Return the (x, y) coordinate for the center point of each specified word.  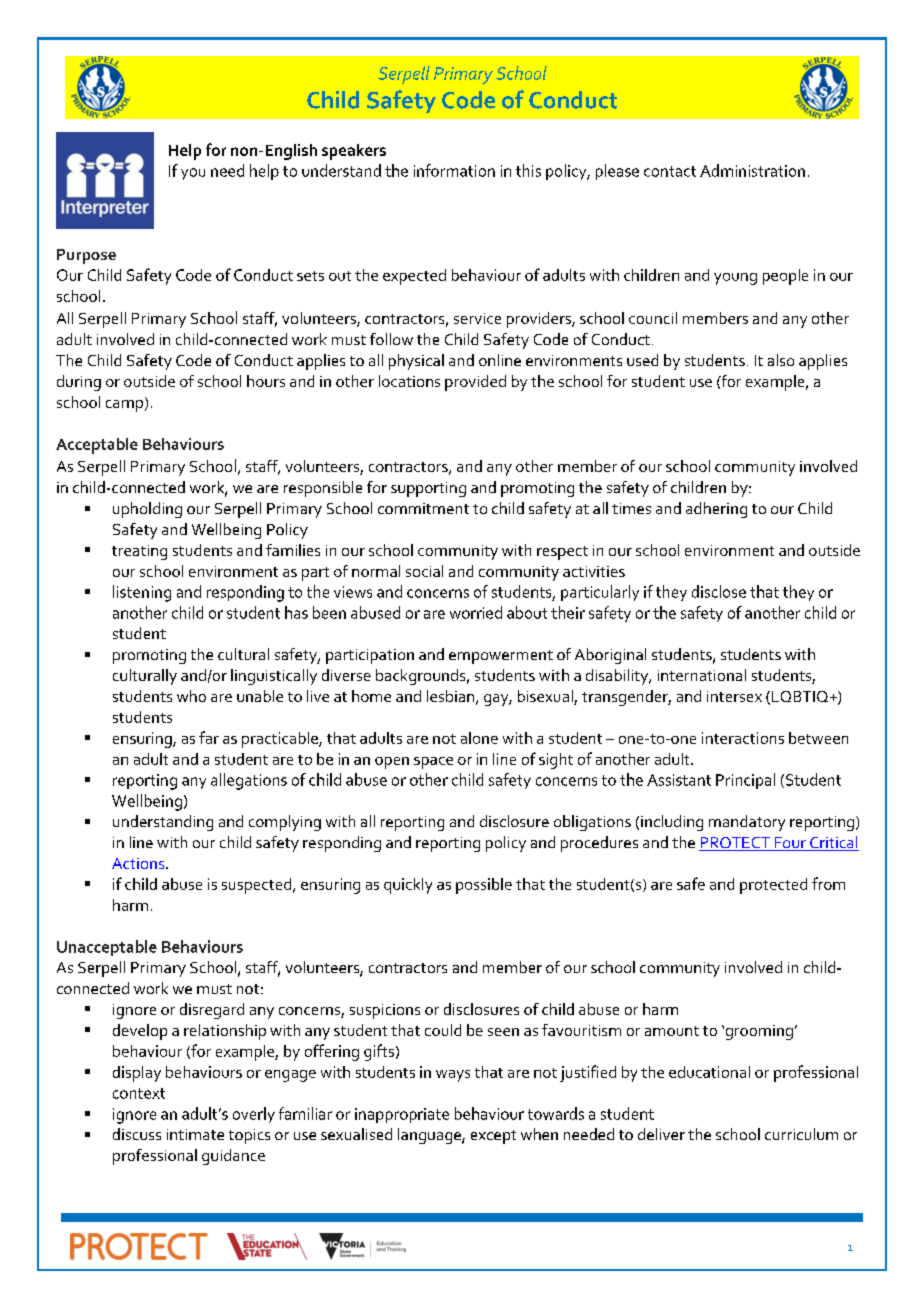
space (433, 763)
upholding (147, 510)
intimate (195, 1134)
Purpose (86, 256)
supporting (428, 489)
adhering (716, 510)
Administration (752, 170)
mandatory (747, 823)
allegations (249, 781)
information (454, 170)
